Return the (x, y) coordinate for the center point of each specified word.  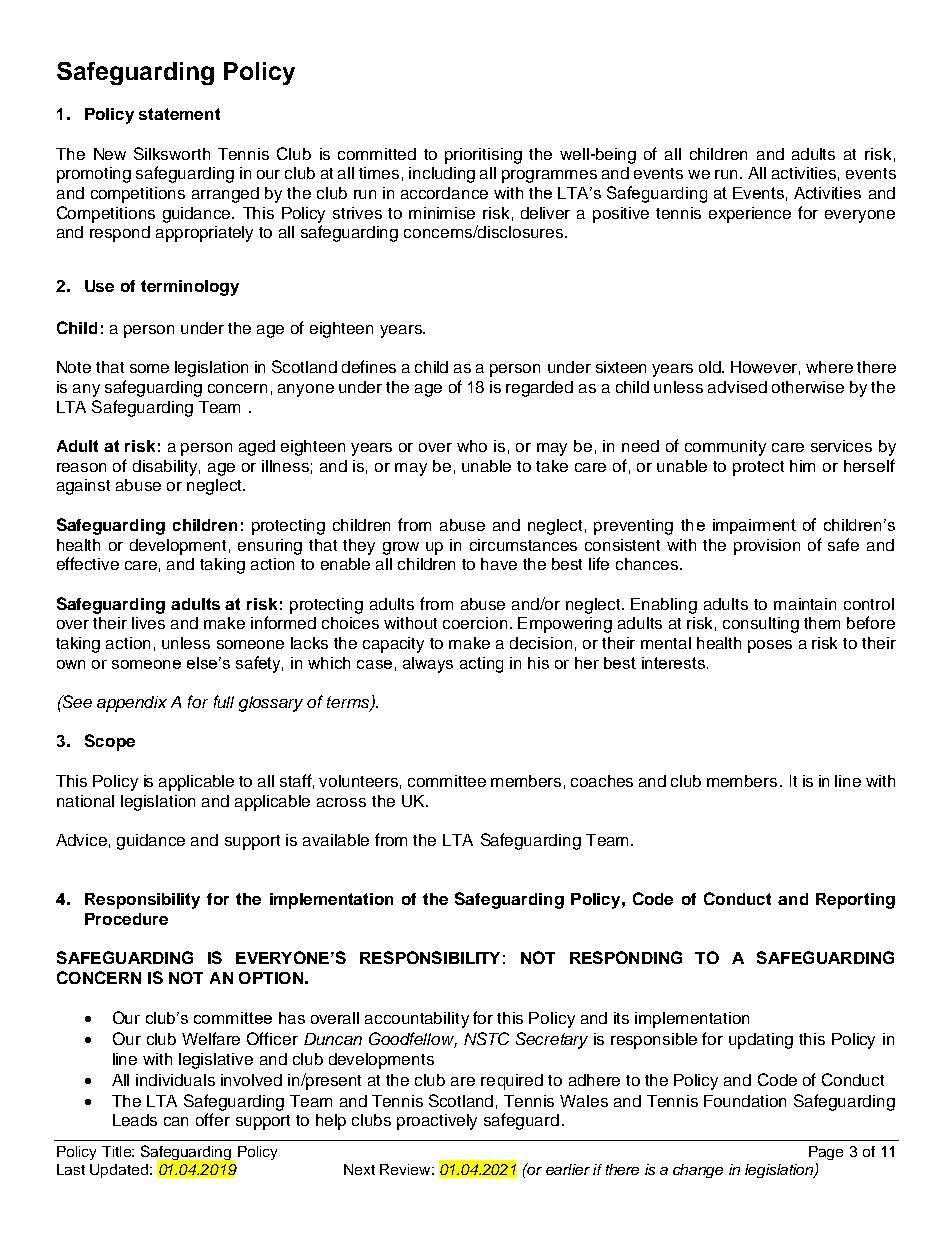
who (472, 446)
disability (166, 468)
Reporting (855, 901)
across (341, 802)
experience (750, 215)
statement (179, 114)
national (85, 801)
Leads (135, 1120)
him (802, 466)
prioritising (483, 156)
